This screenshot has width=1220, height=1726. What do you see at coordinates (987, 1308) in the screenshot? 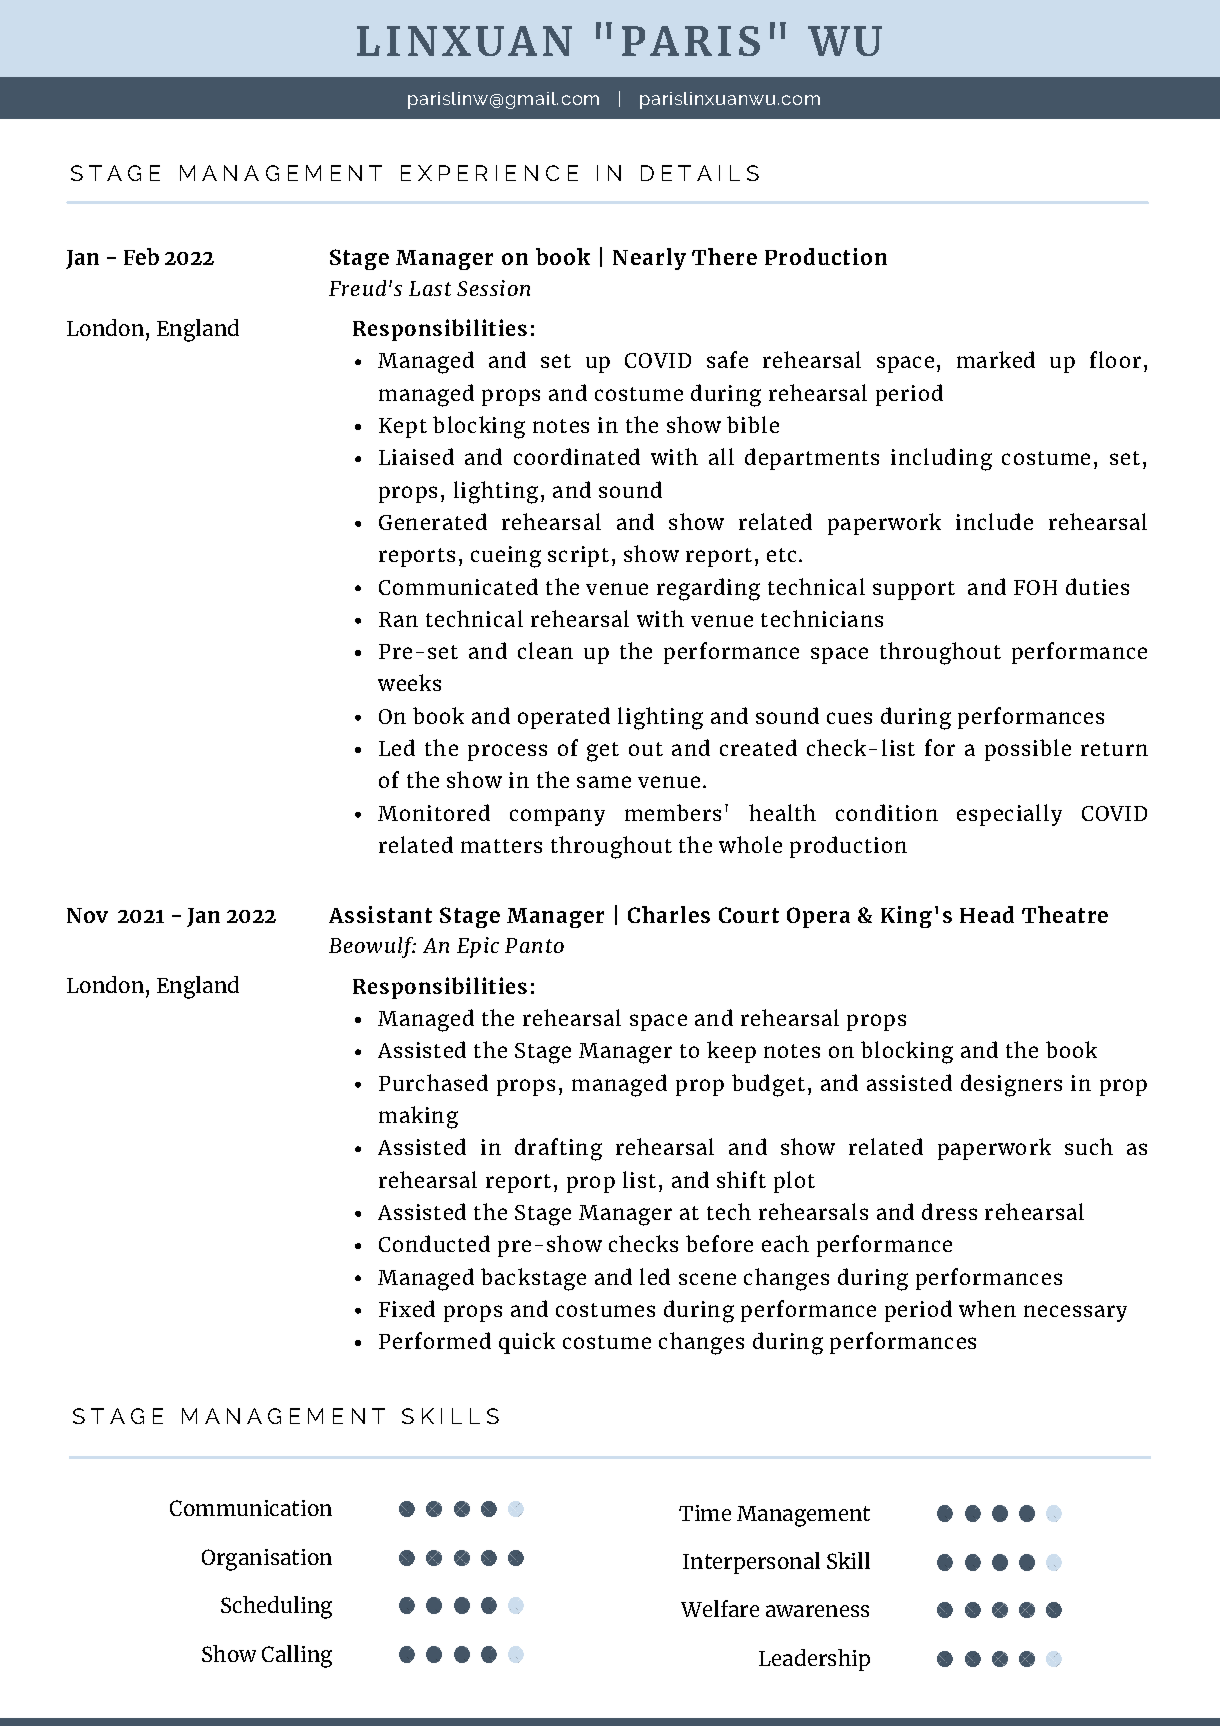
I see `when` at bounding box center [987, 1308].
